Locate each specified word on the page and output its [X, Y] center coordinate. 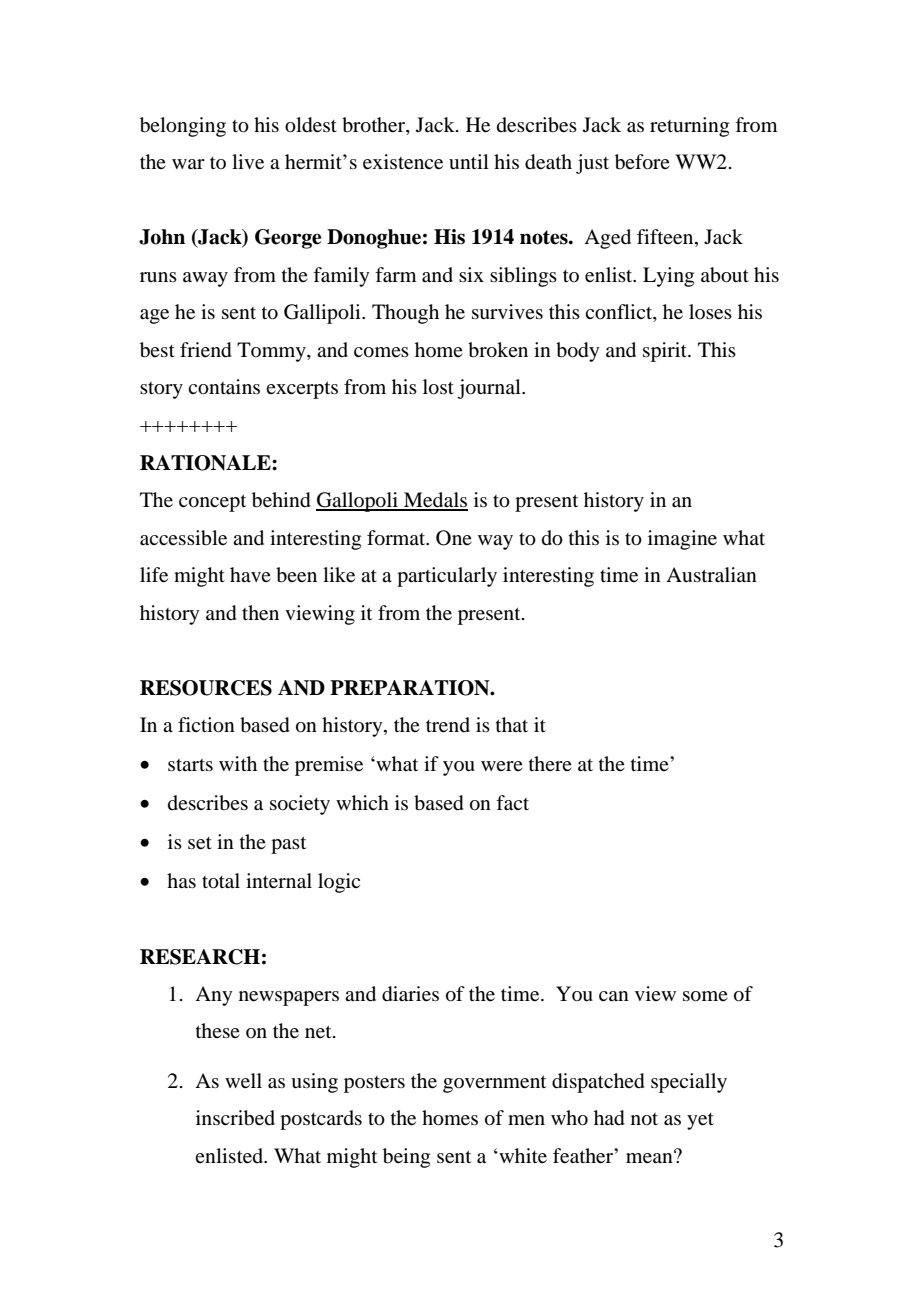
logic [339, 883]
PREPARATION [411, 688]
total [221, 881]
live [248, 162]
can [614, 996]
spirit [666, 352]
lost [438, 387]
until [469, 161]
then [260, 613]
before [642, 162]
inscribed [235, 1118]
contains [224, 387]
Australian [711, 574]
